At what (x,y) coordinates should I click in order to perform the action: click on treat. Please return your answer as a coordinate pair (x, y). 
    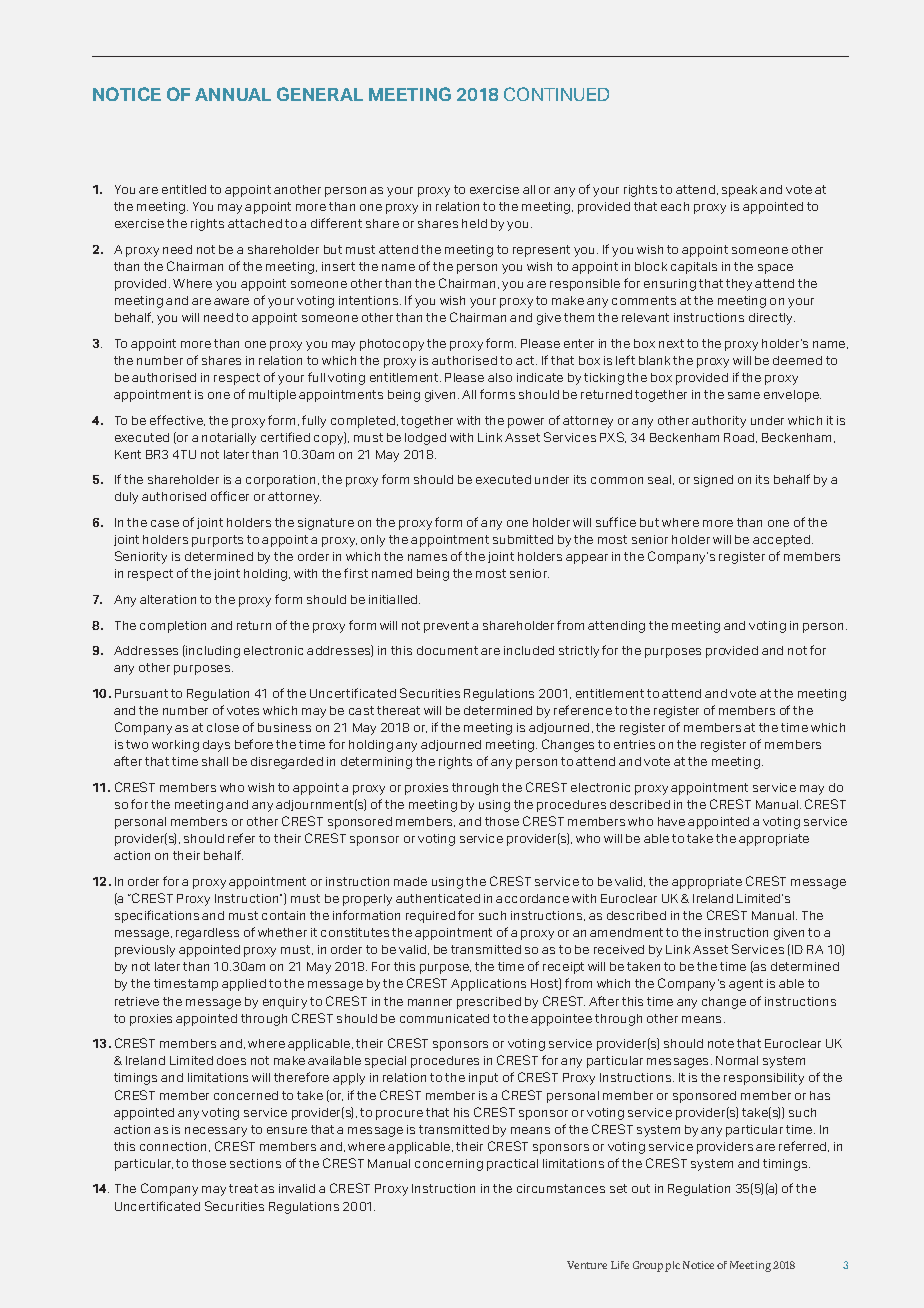
    Looking at the image, I should click on (243, 1188).
